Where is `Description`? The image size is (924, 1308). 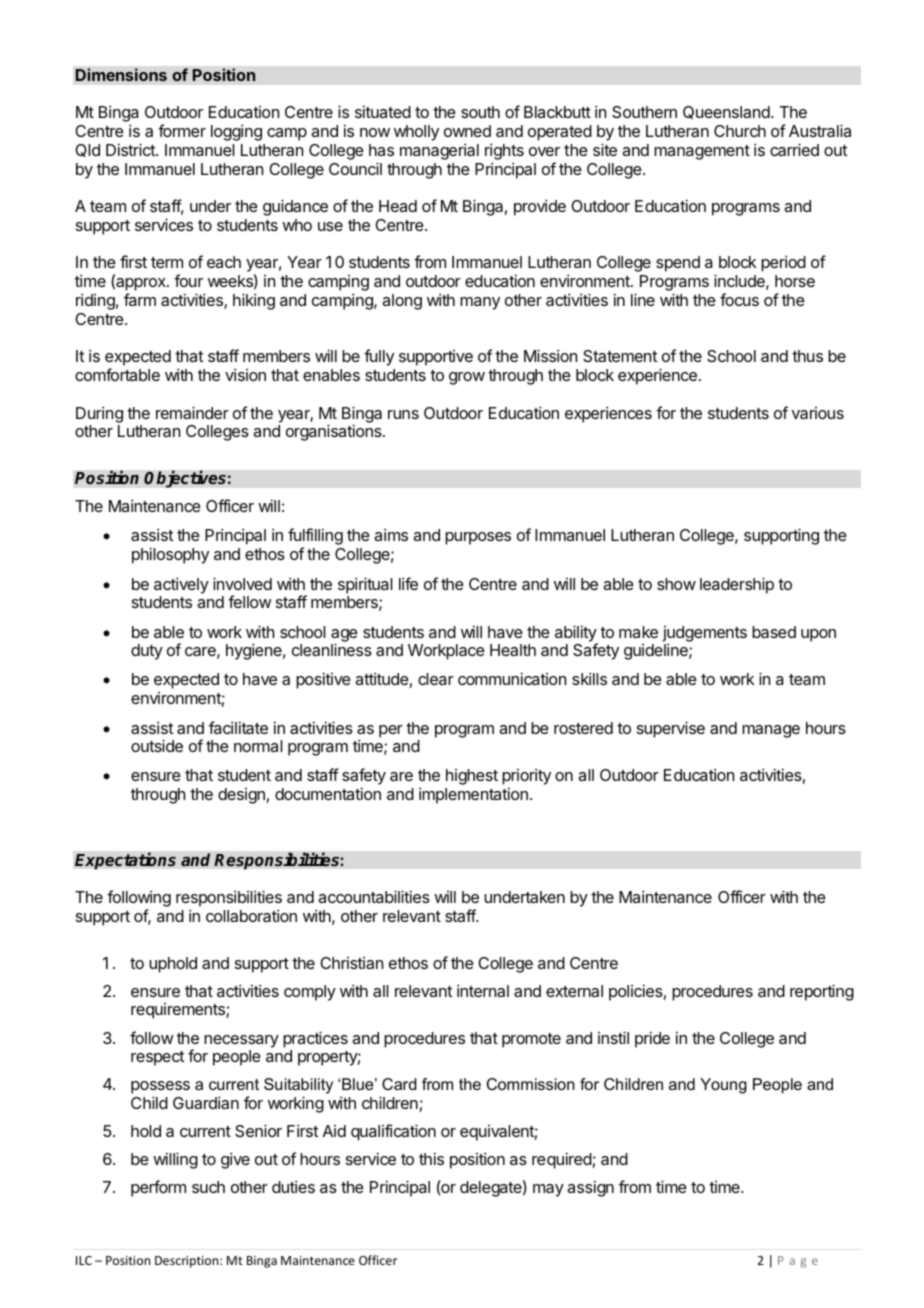
Description is located at coordinates (188, 1262).
